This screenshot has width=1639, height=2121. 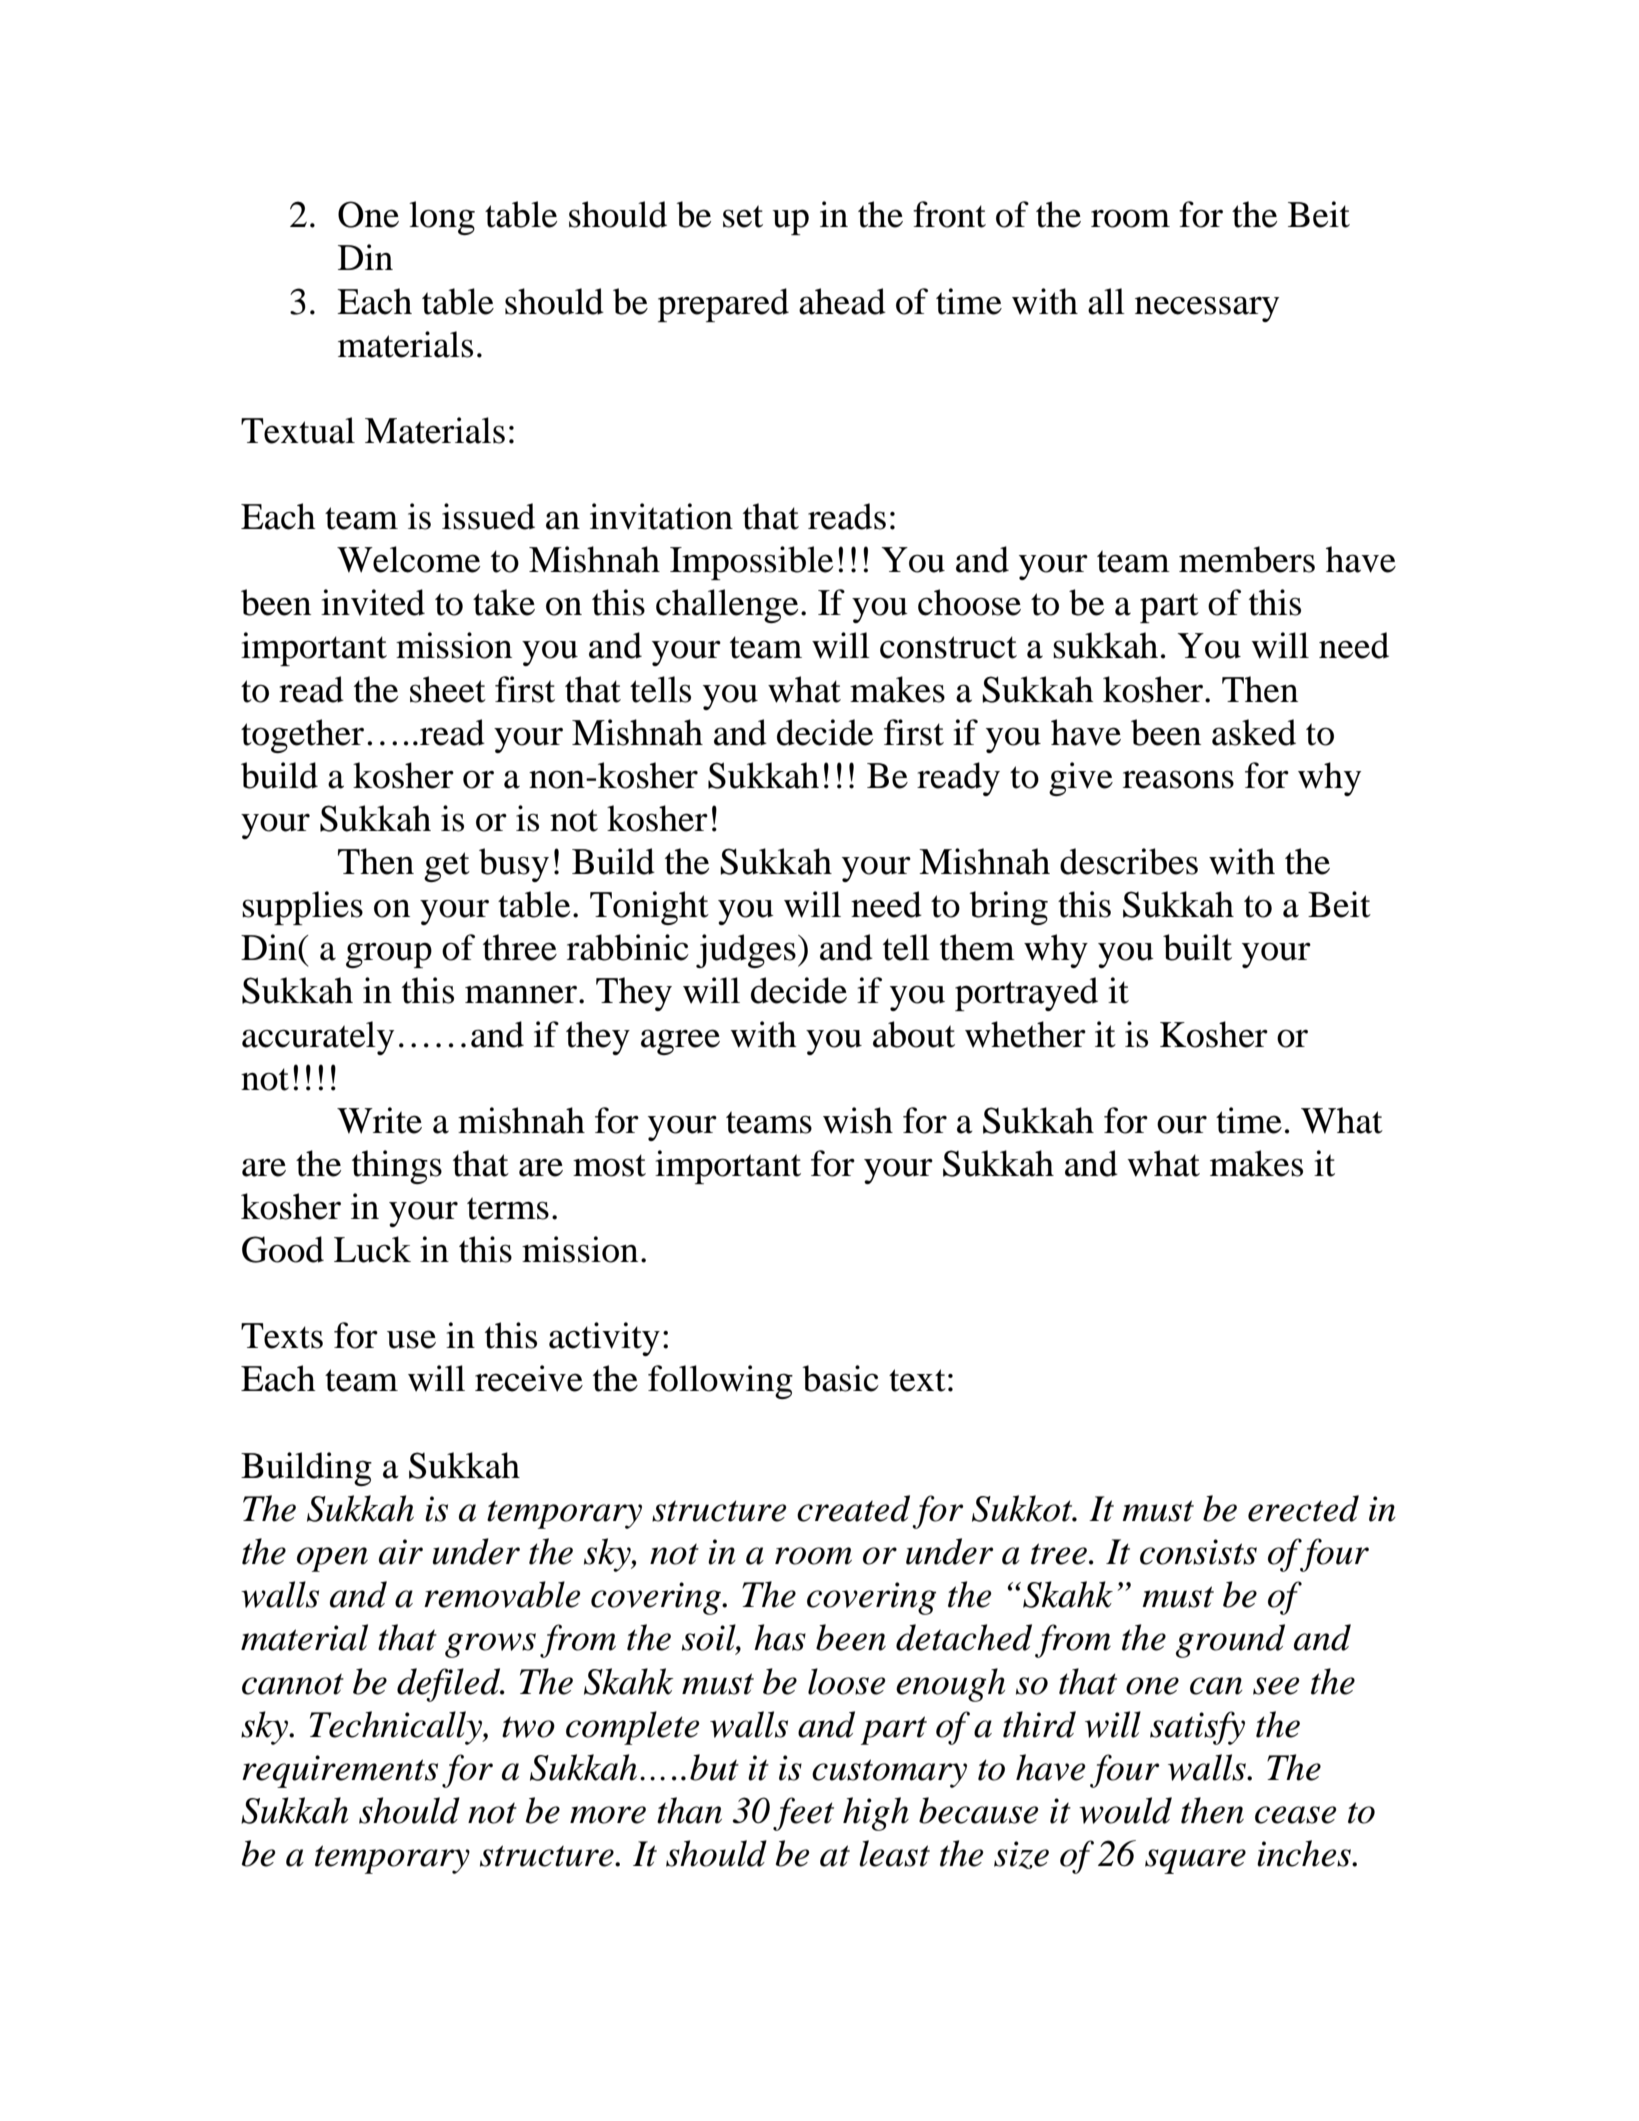 I want to click on basic, so click(x=840, y=1378).
